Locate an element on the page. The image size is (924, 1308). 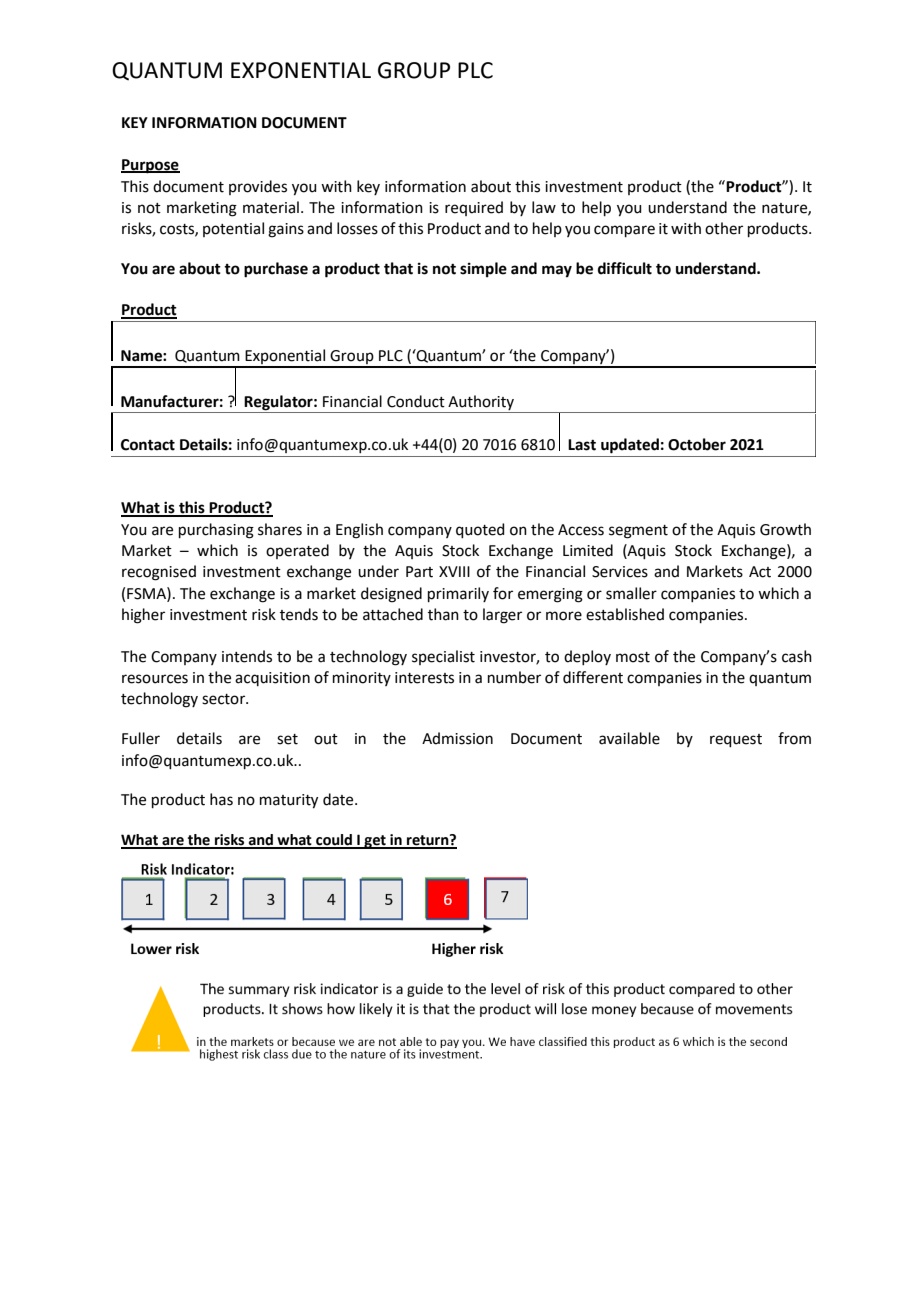
Authority is located at coordinates (481, 402).
